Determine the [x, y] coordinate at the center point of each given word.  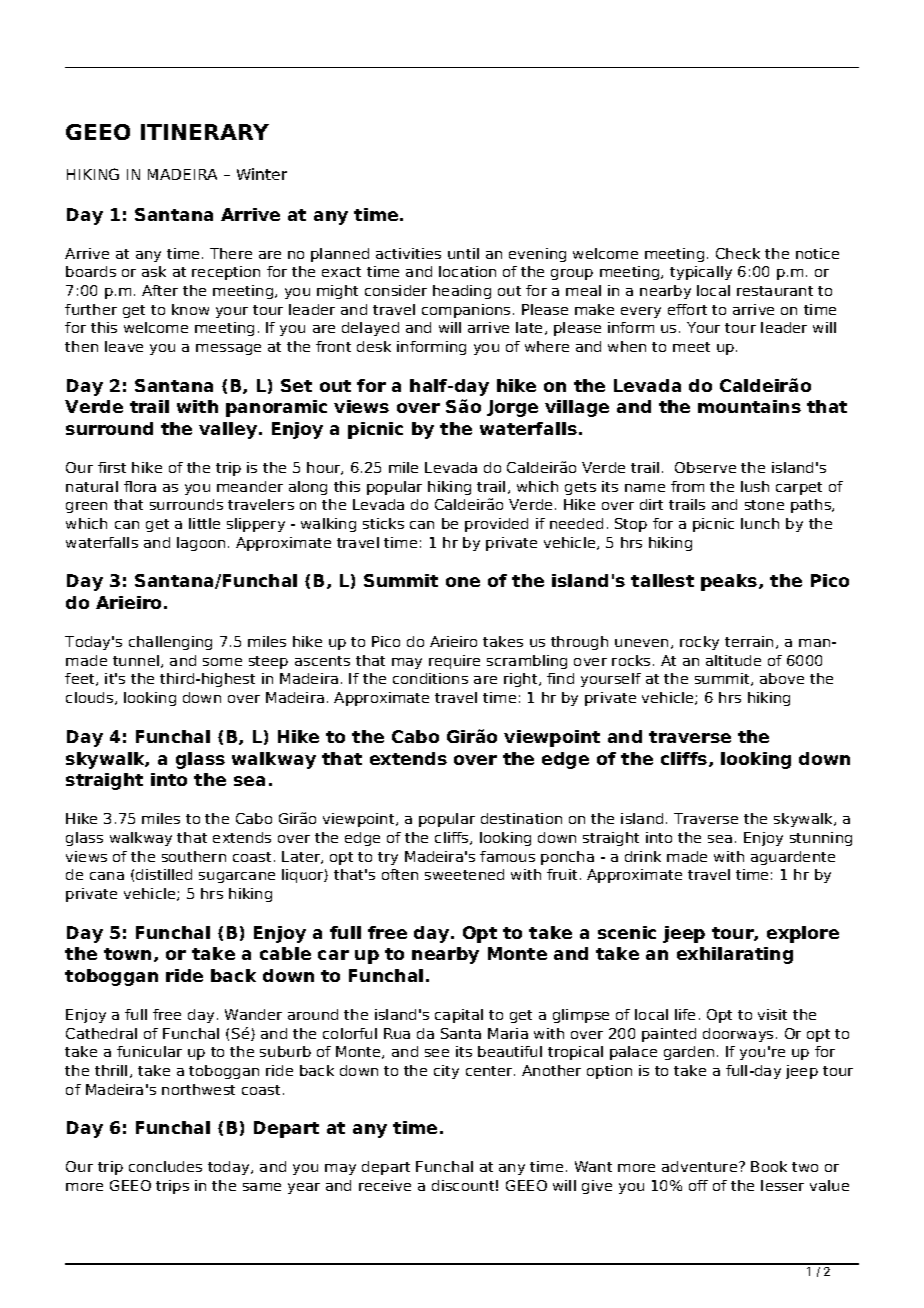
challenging [170, 643]
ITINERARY [205, 132]
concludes [165, 1166]
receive [385, 1185]
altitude [733, 660]
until [463, 253]
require [454, 662]
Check [738, 253]
